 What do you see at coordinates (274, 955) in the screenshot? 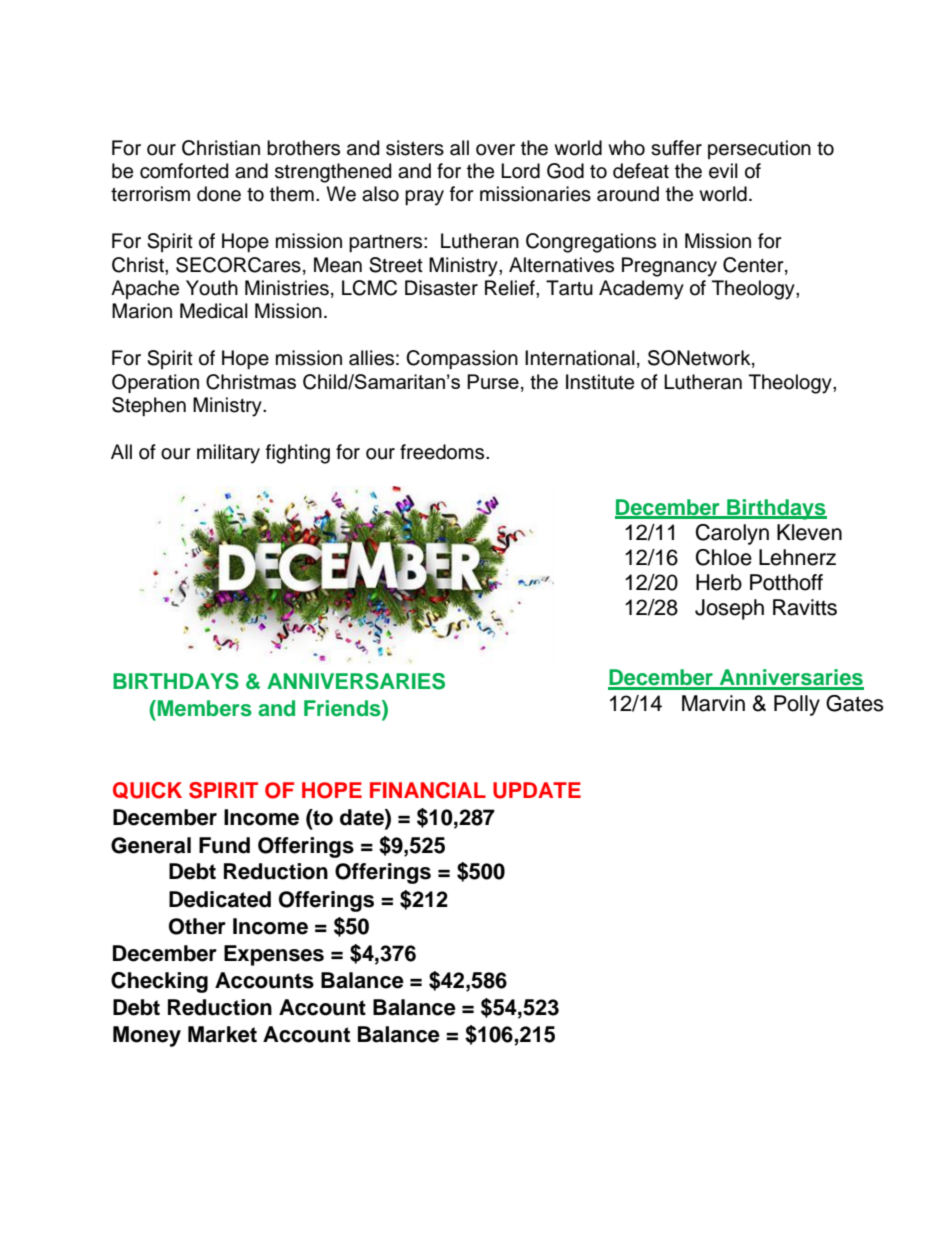
I see `Expenses` at bounding box center [274, 955].
